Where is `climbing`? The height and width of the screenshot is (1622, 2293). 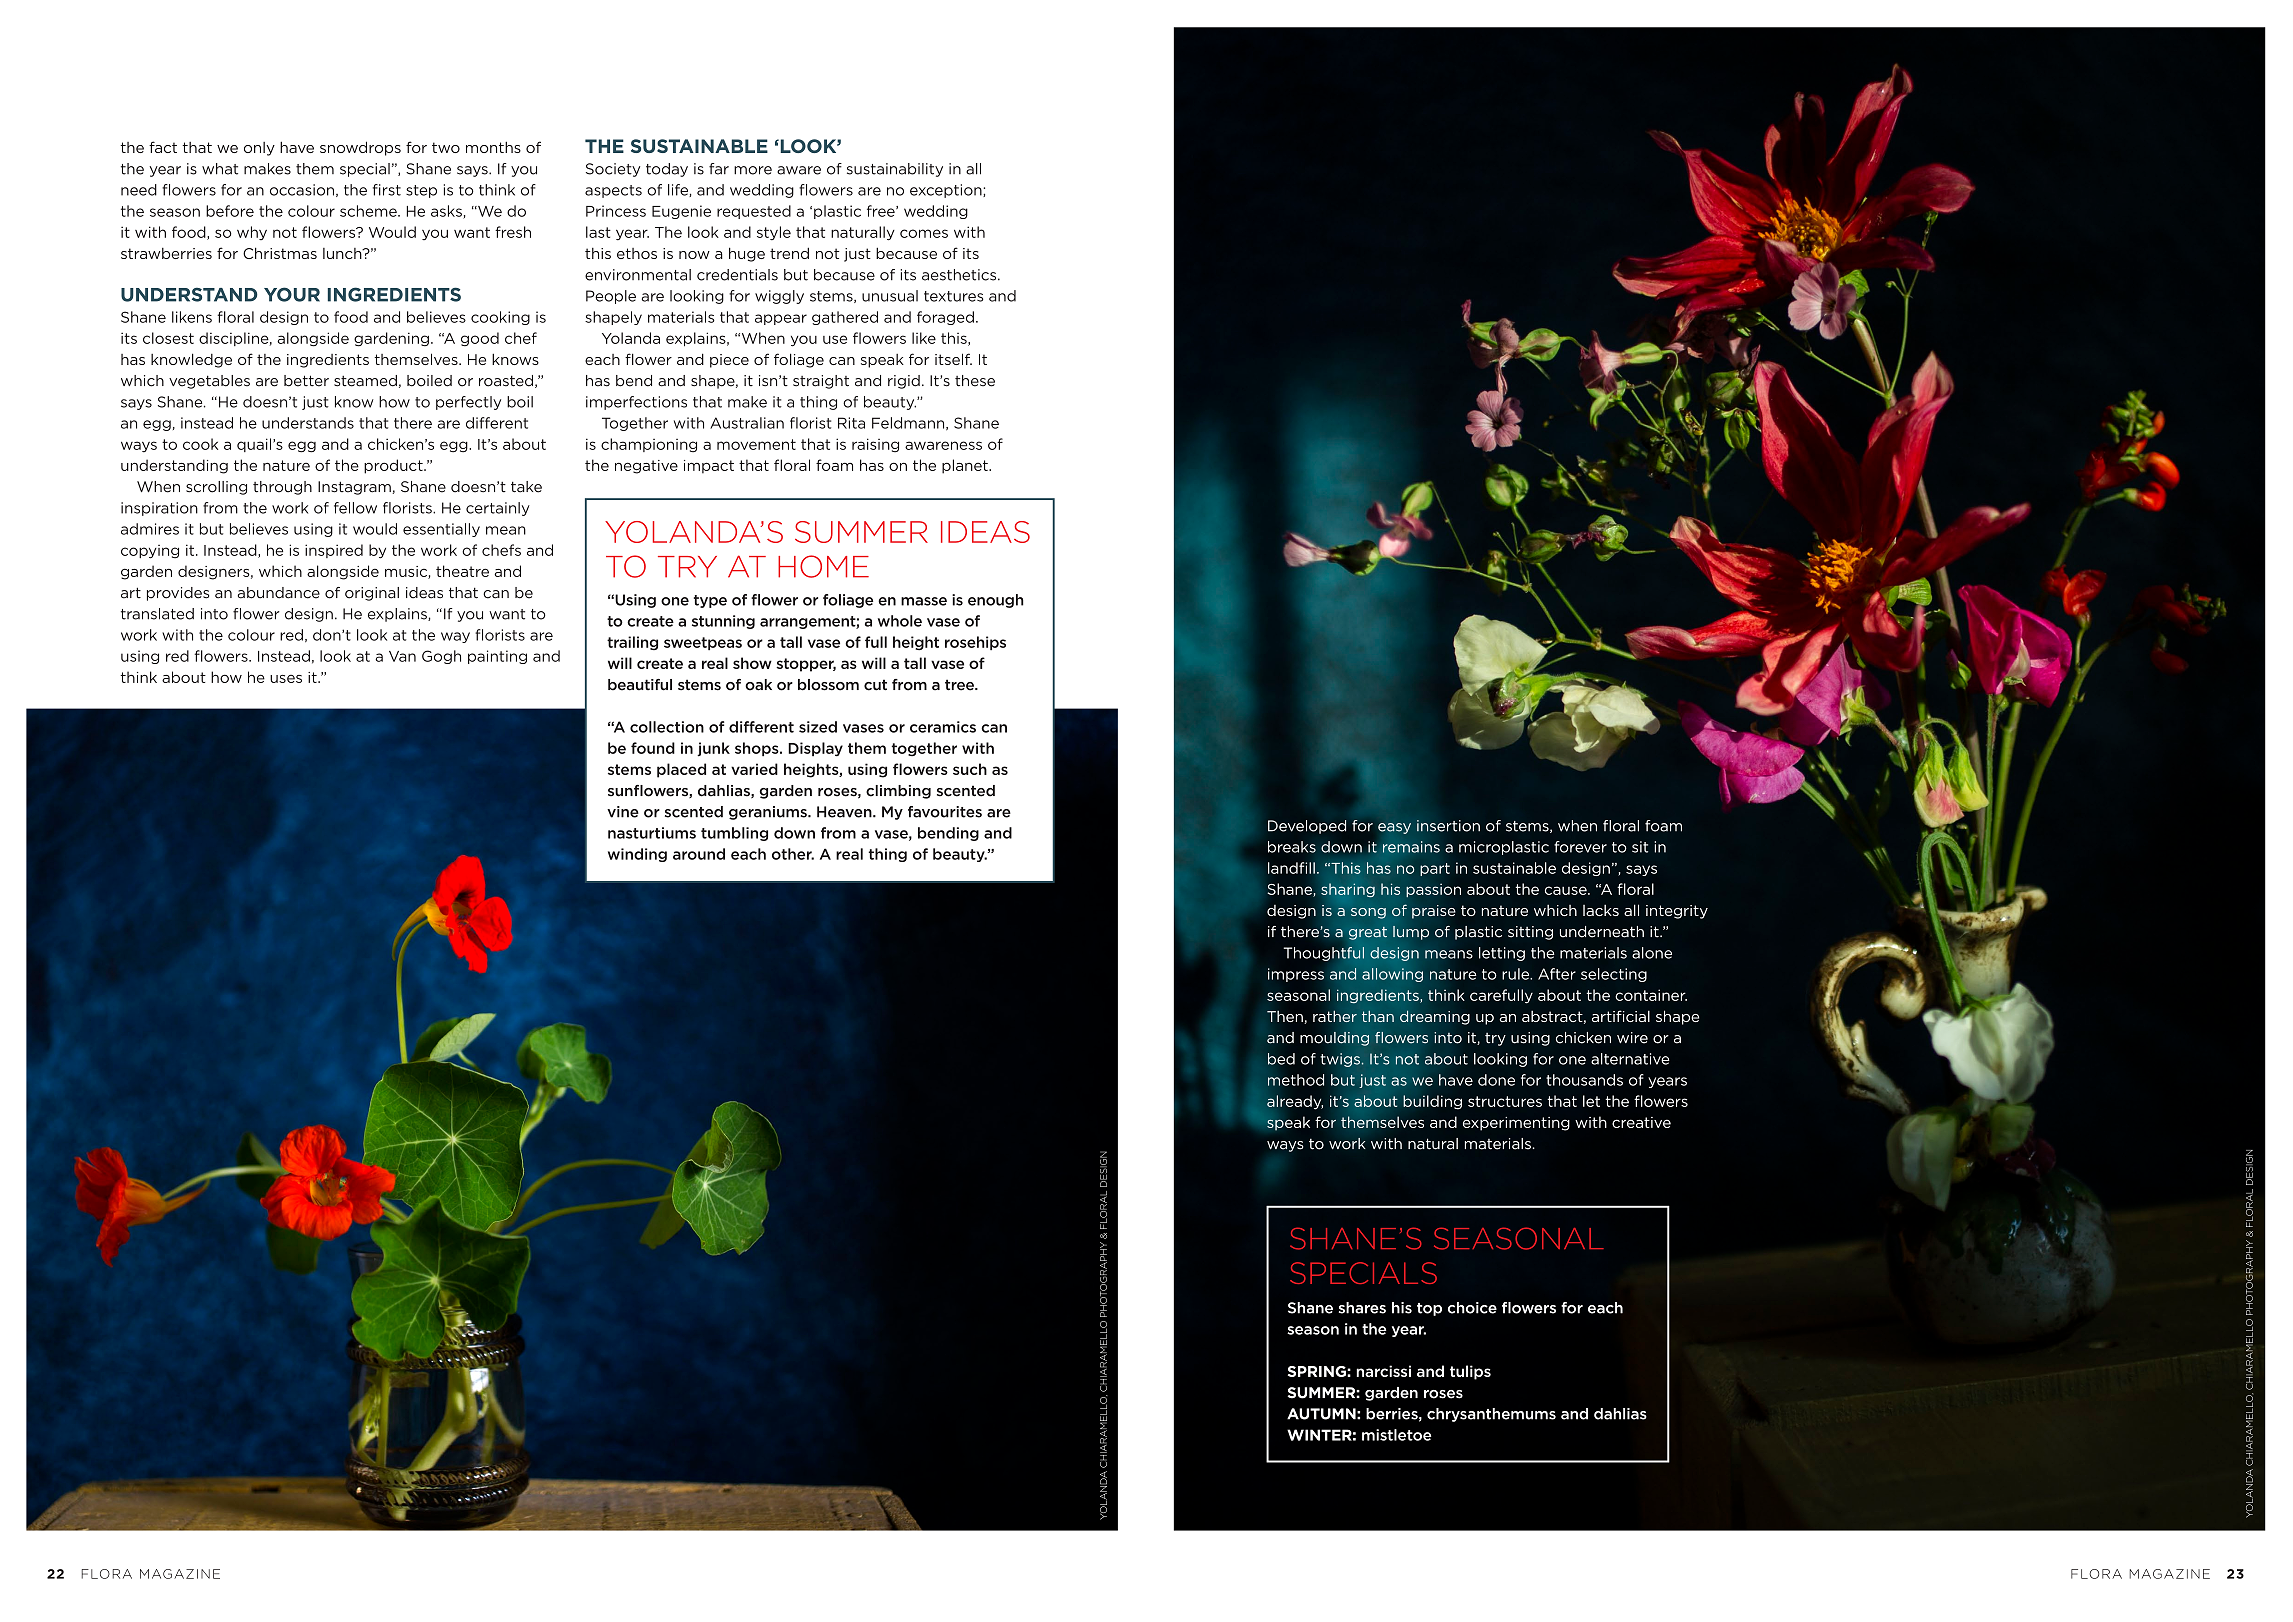
climbing is located at coordinates (898, 792).
